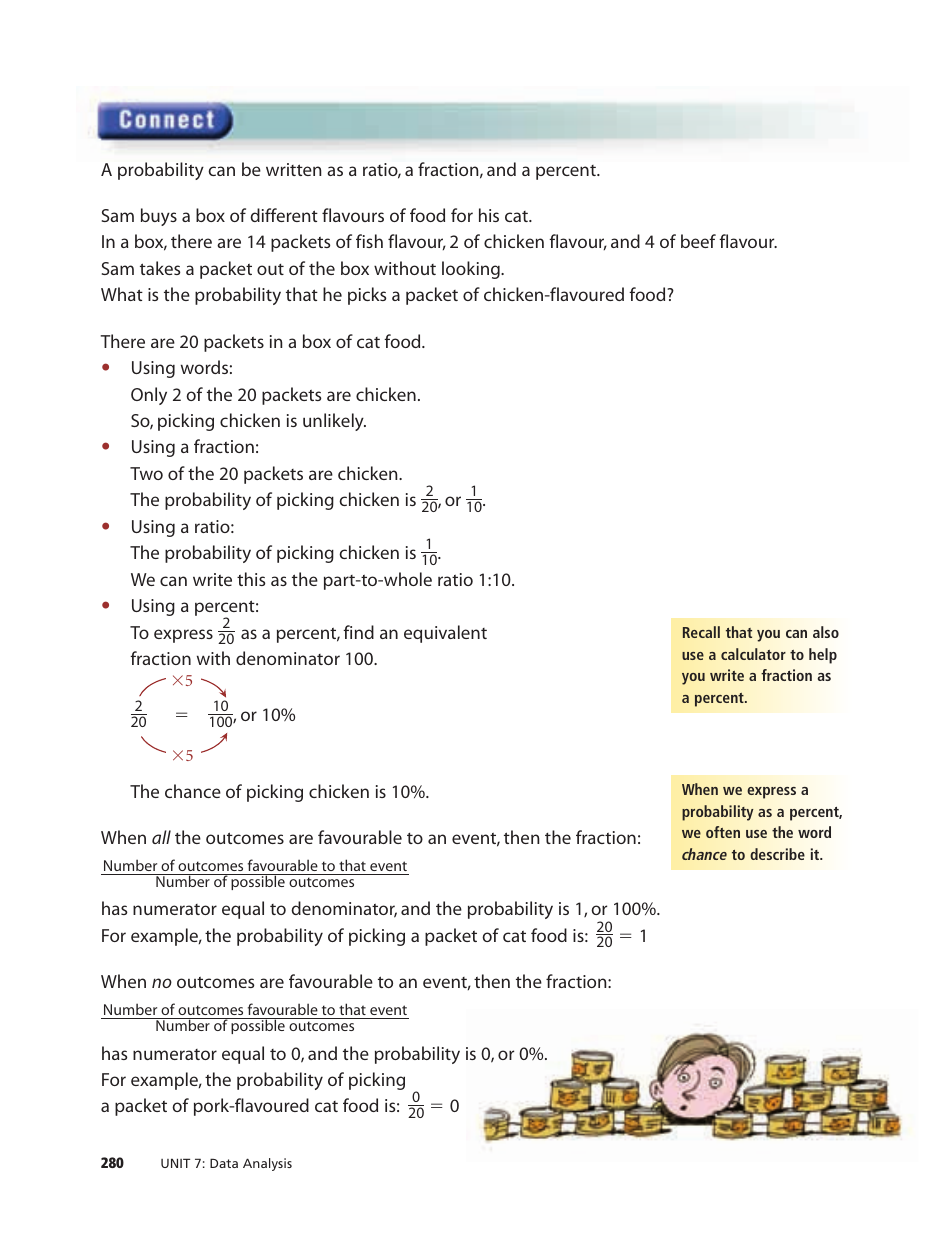  I want to click on describe, so click(777, 854).
